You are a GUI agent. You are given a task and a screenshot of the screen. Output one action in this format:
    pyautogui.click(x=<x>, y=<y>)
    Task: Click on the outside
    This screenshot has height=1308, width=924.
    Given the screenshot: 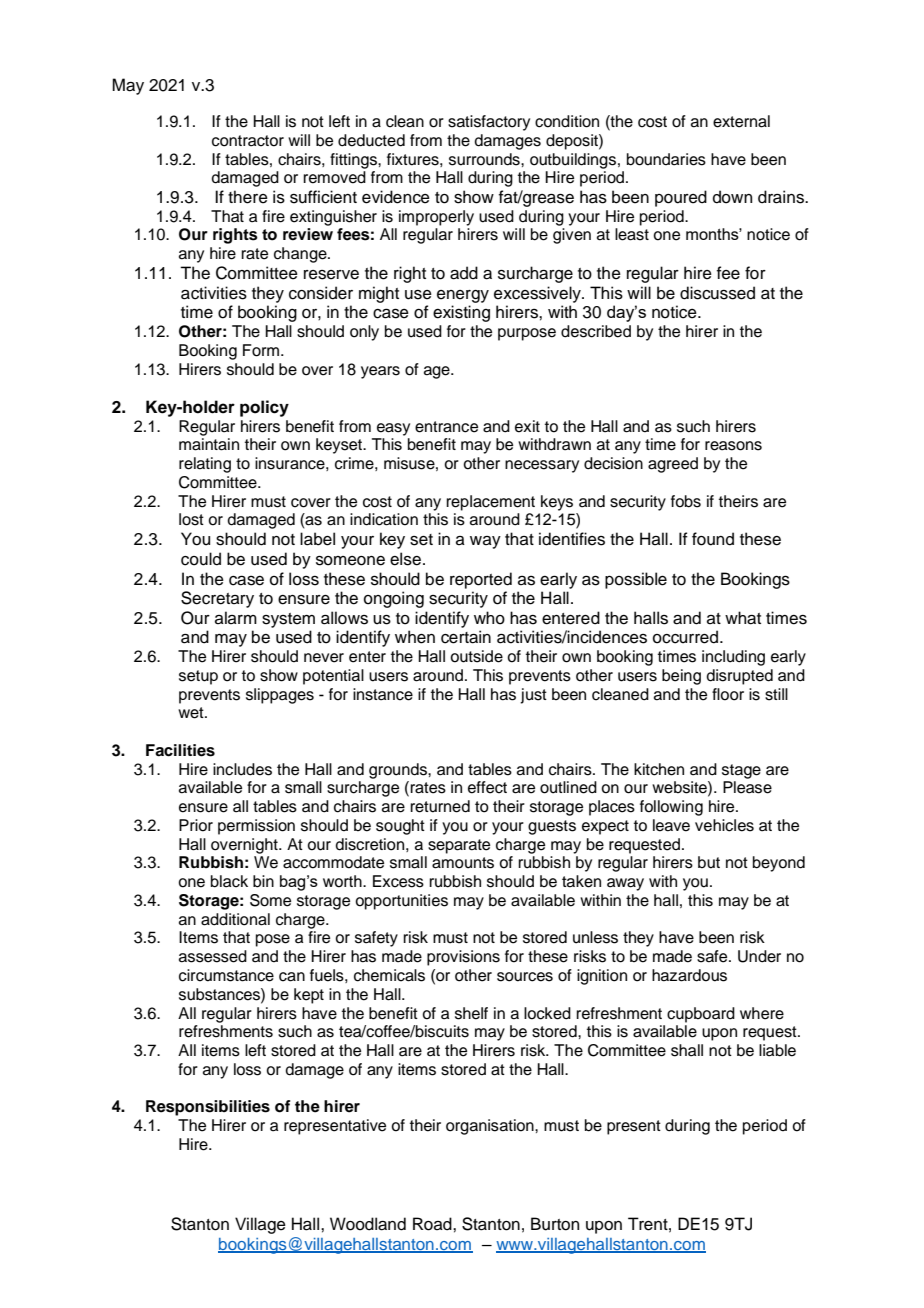 What is the action you would take?
    pyautogui.click(x=476, y=656)
